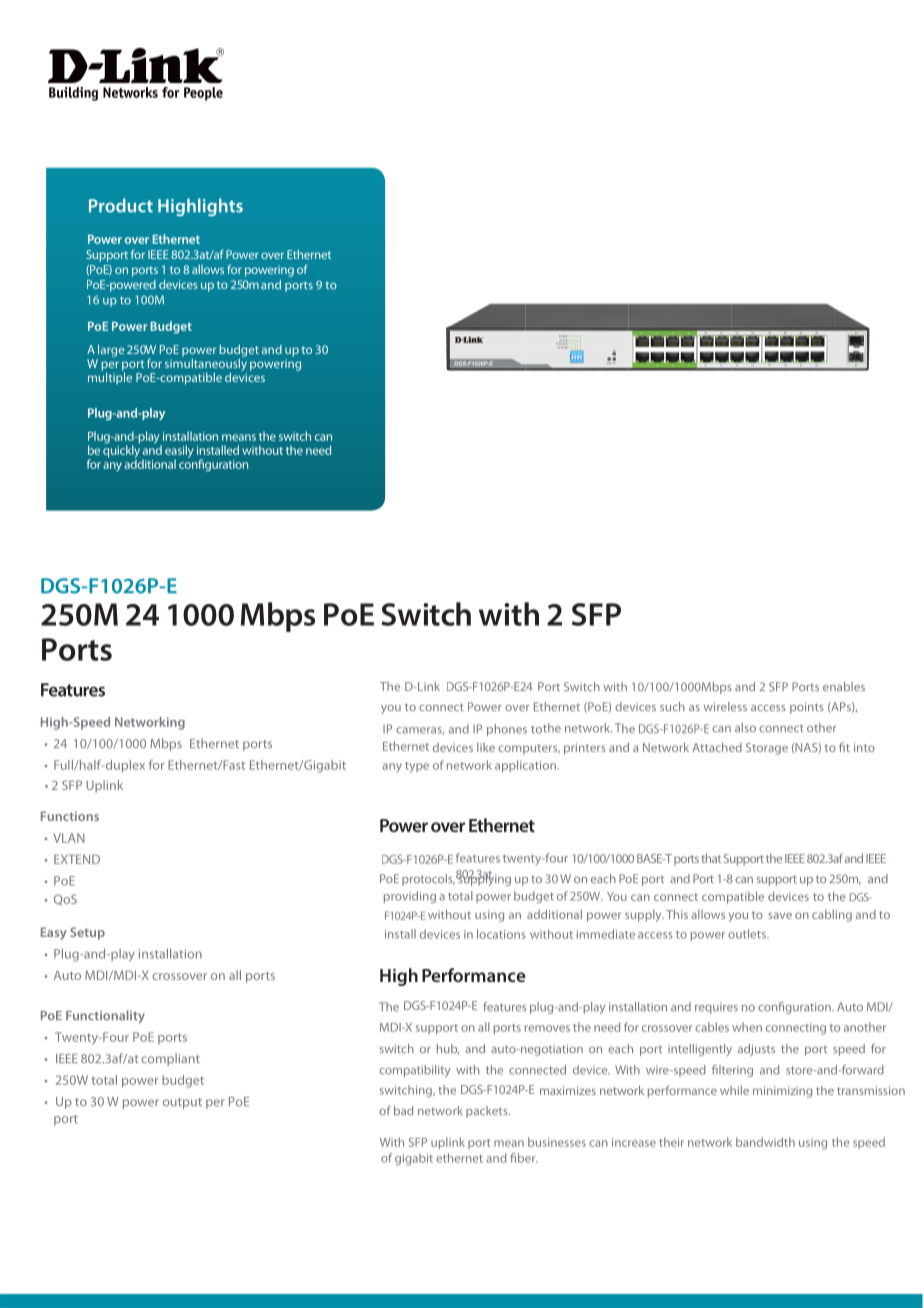 The width and height of the screenshot is (924, 1308). What do you see at coordinates (725, 706) in the screenshot?
I see `wireless` at bounding box center [725, 706].
